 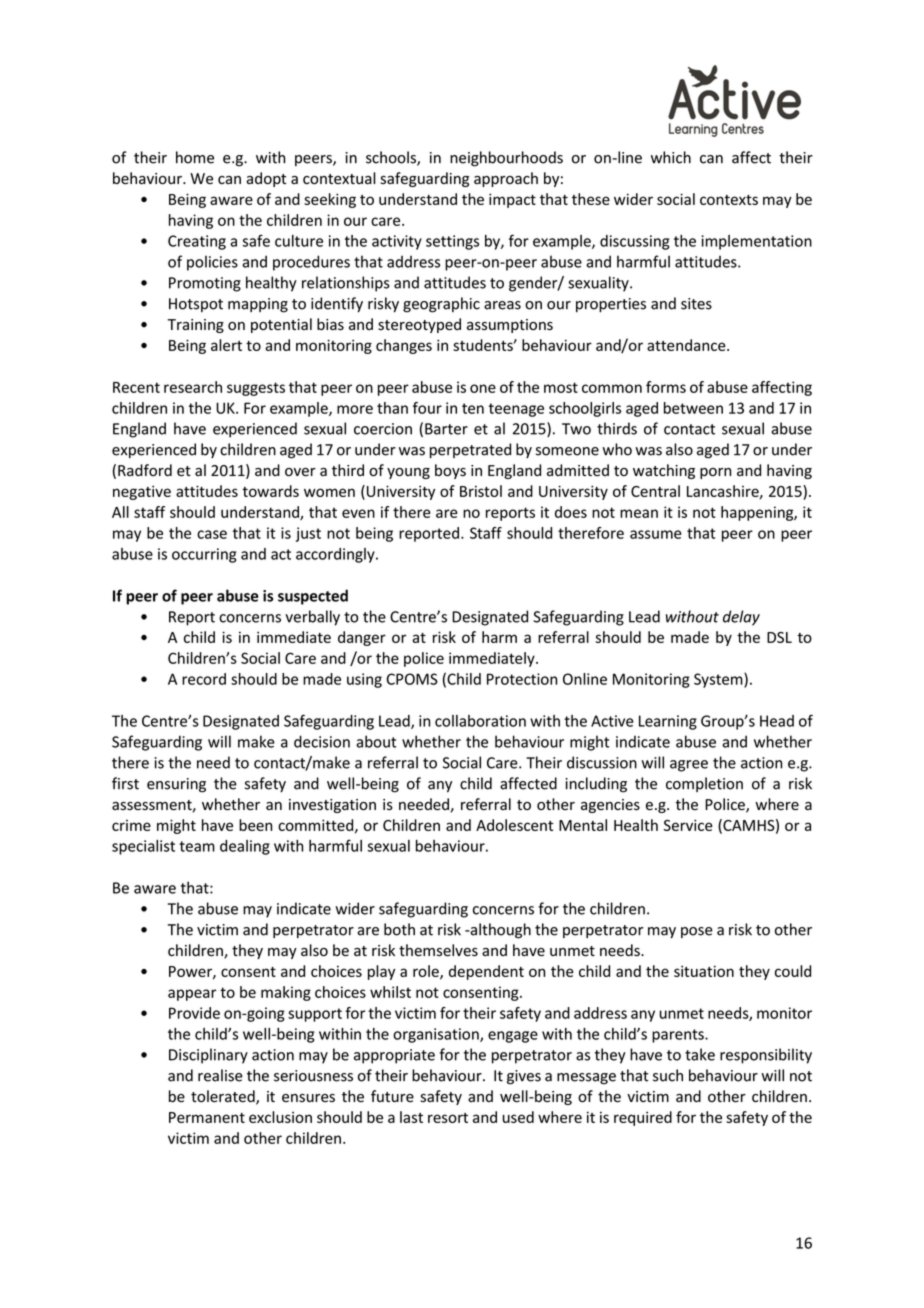 What do you see at coordinates (506, 179) in the image?
I see `approach` at bounding box center [506, 179].
